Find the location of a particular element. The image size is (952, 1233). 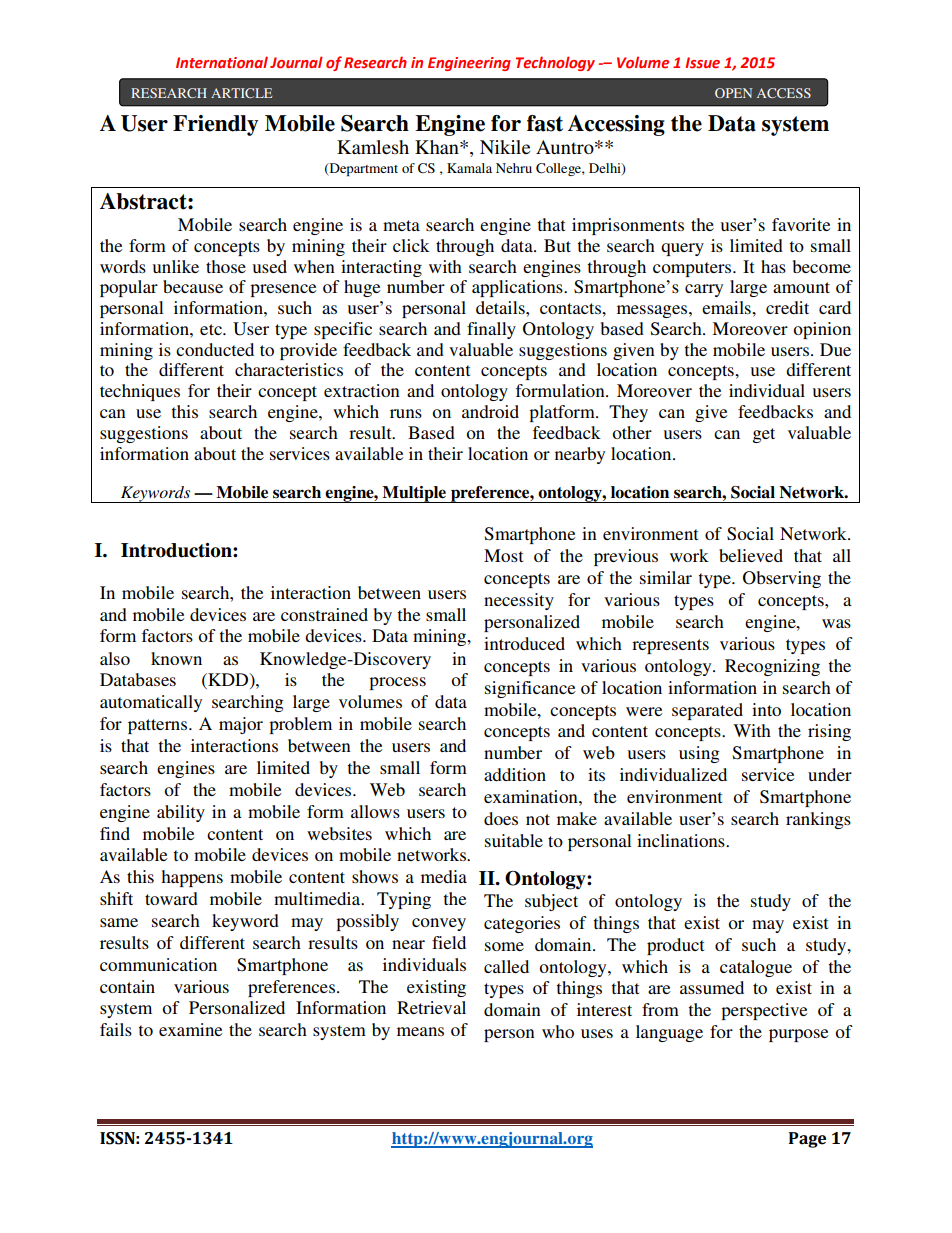

Introduction is located at coordinates (177, 550).
